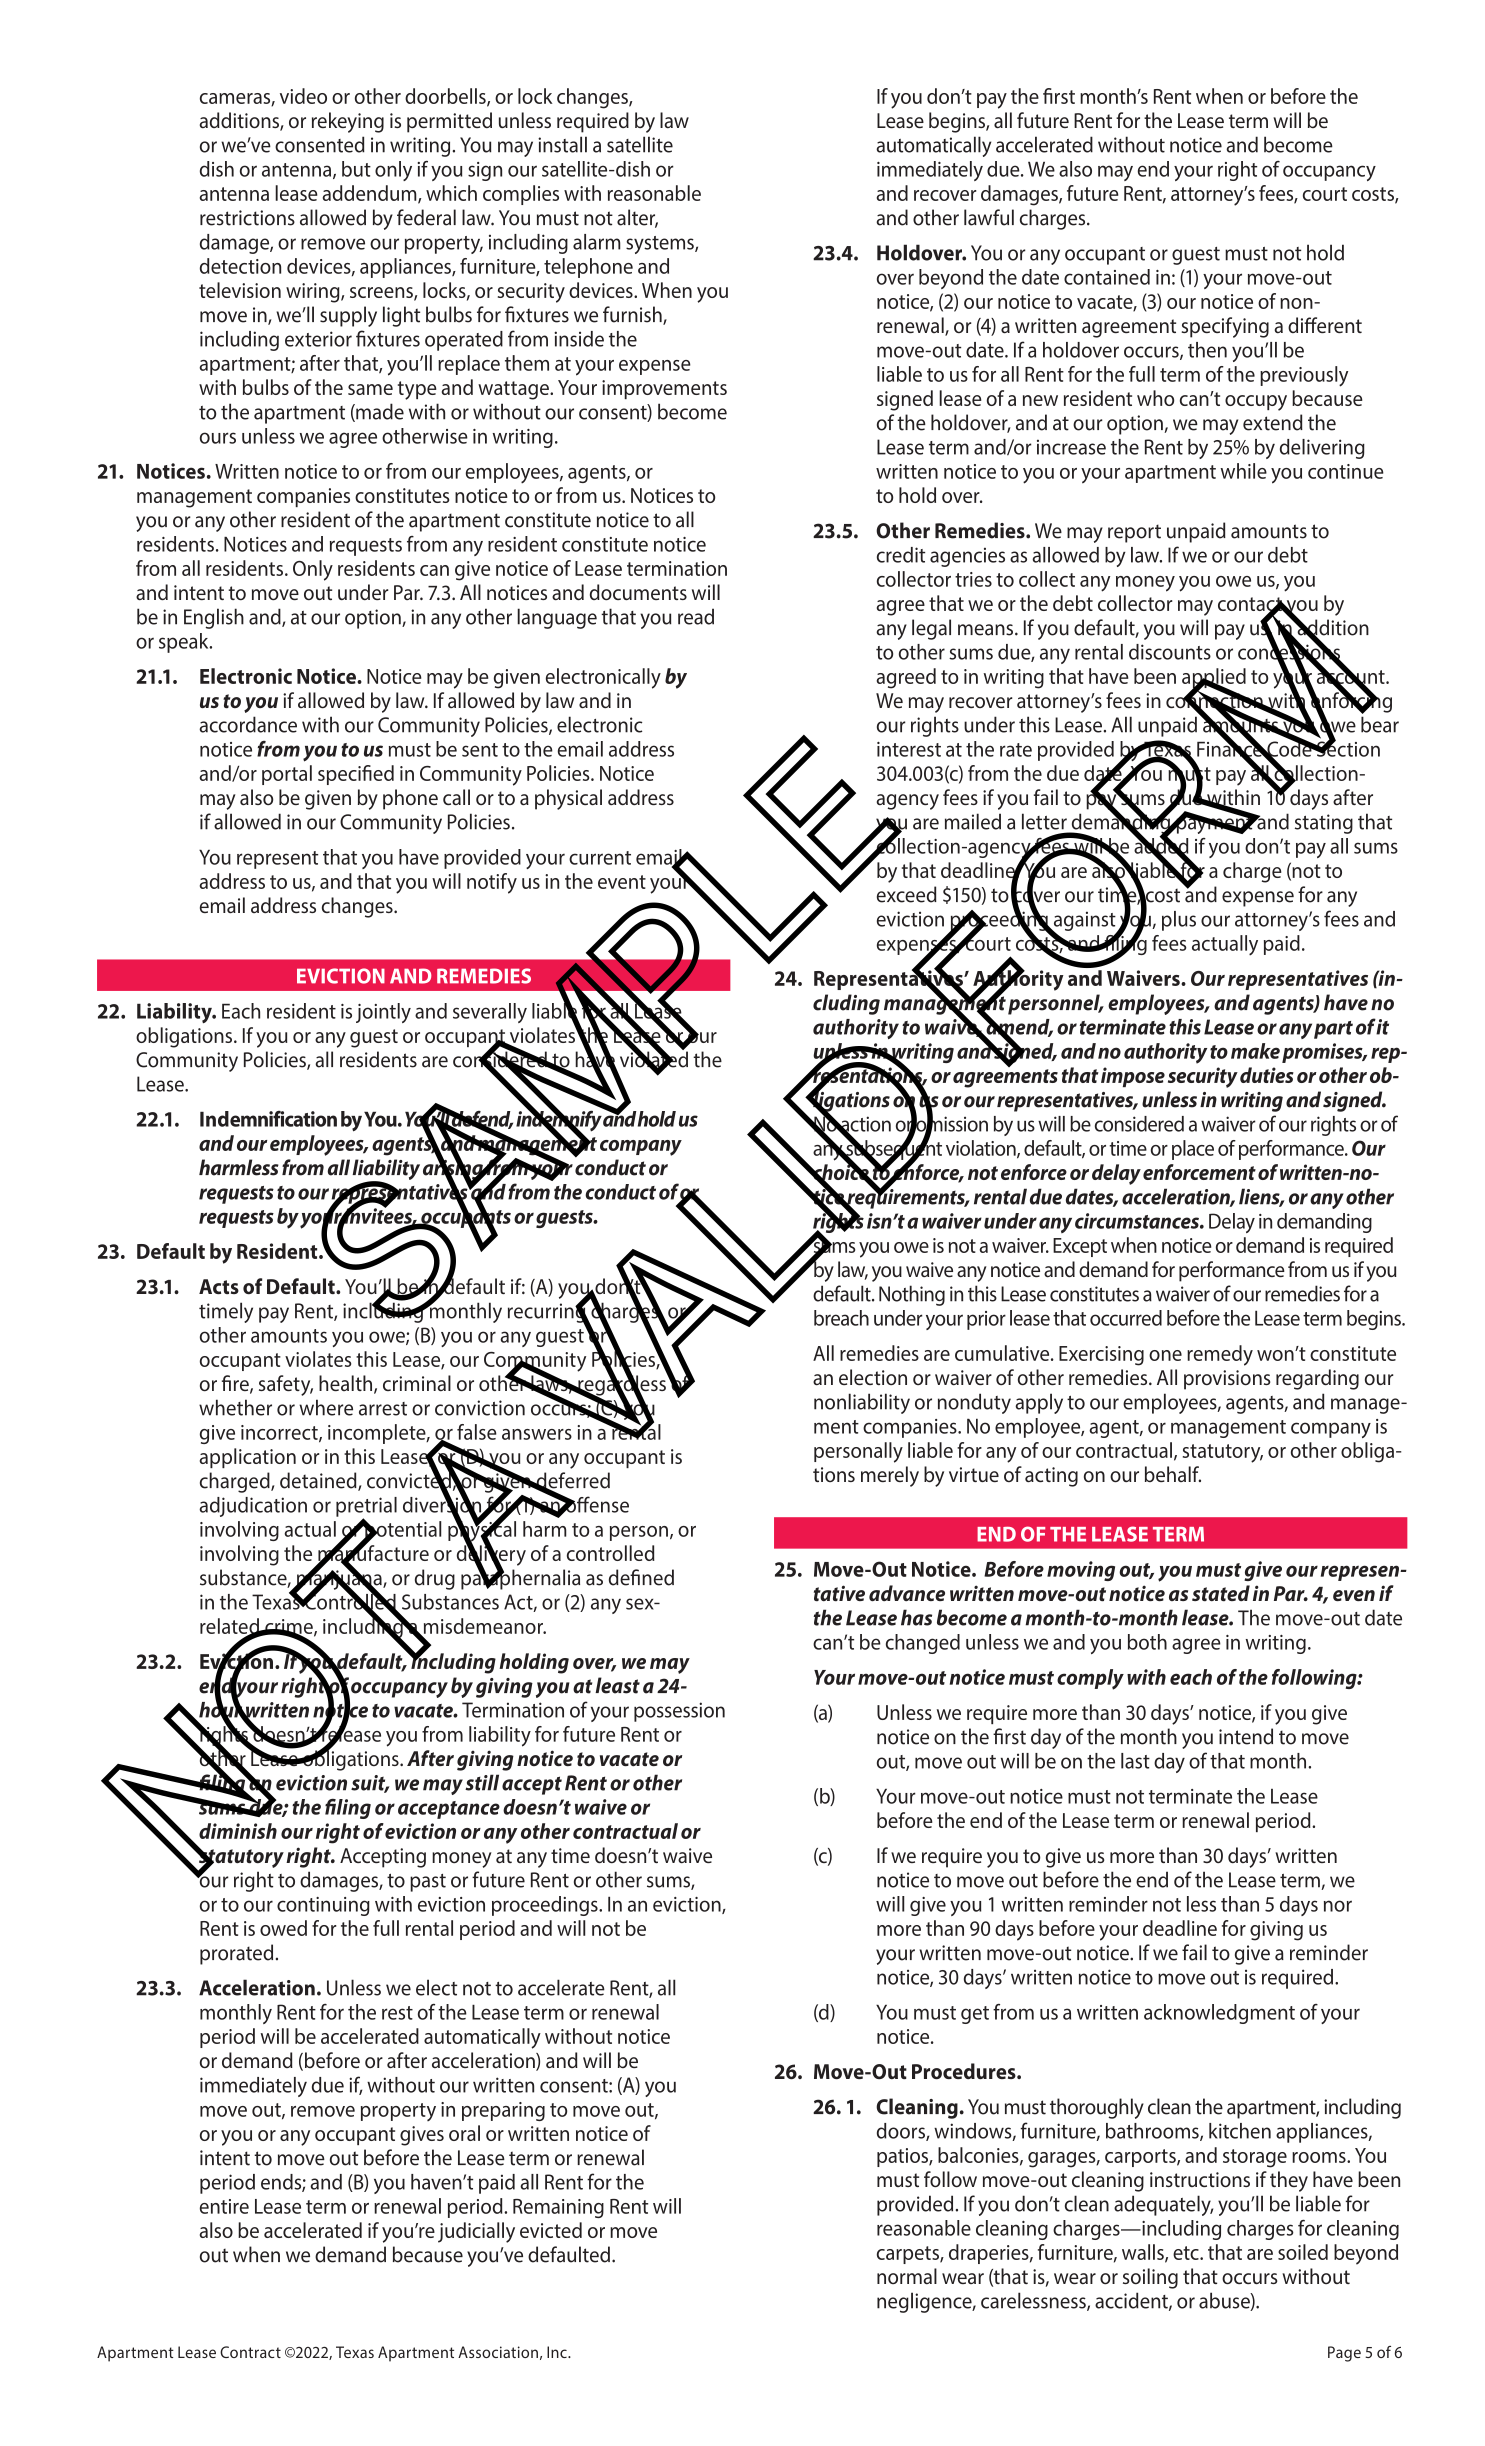 This page has height=2446, width=1485. I want to click on Nothing, so click(912, 1295).
